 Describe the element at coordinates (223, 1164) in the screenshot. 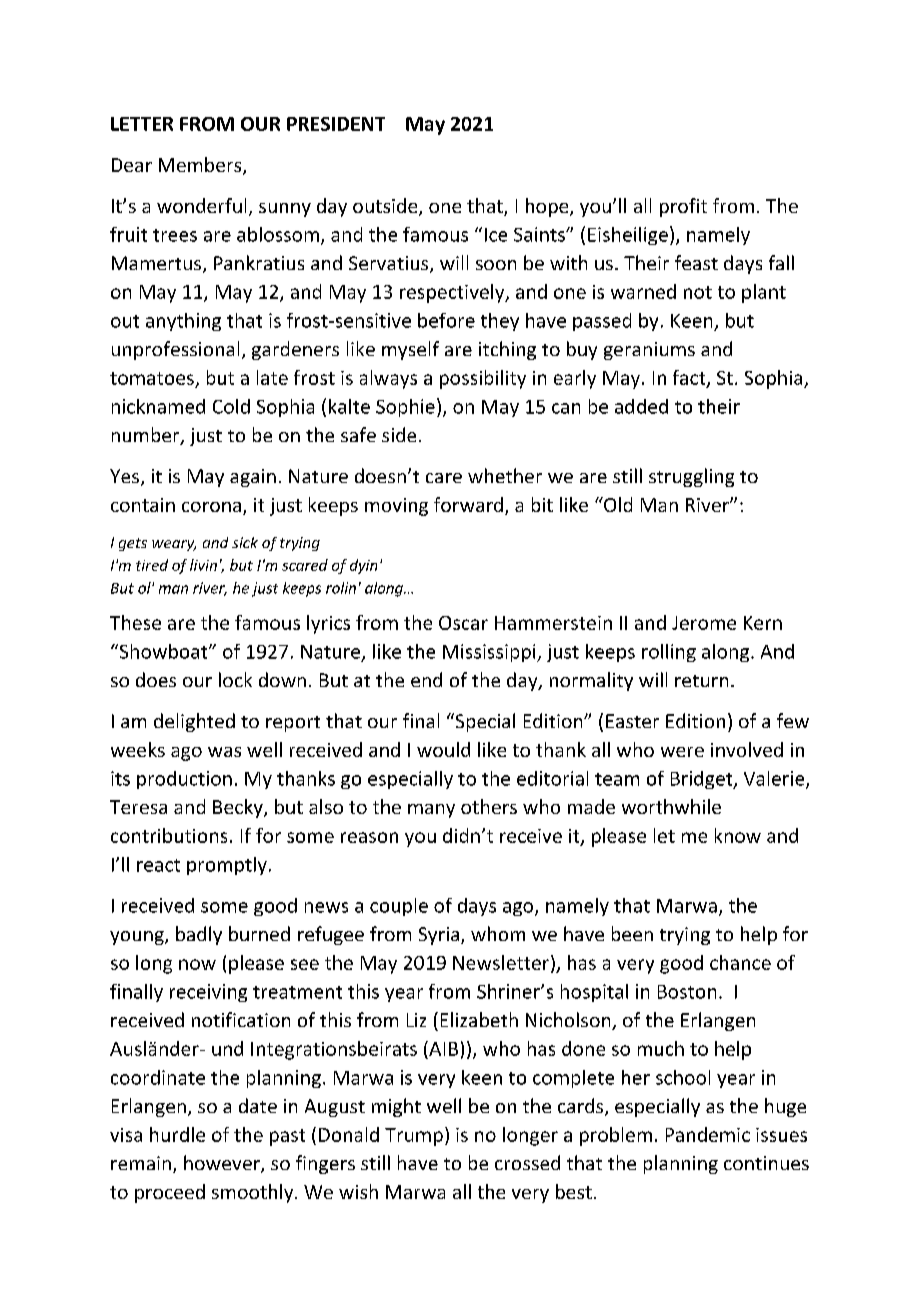

I see `however` at that location.
